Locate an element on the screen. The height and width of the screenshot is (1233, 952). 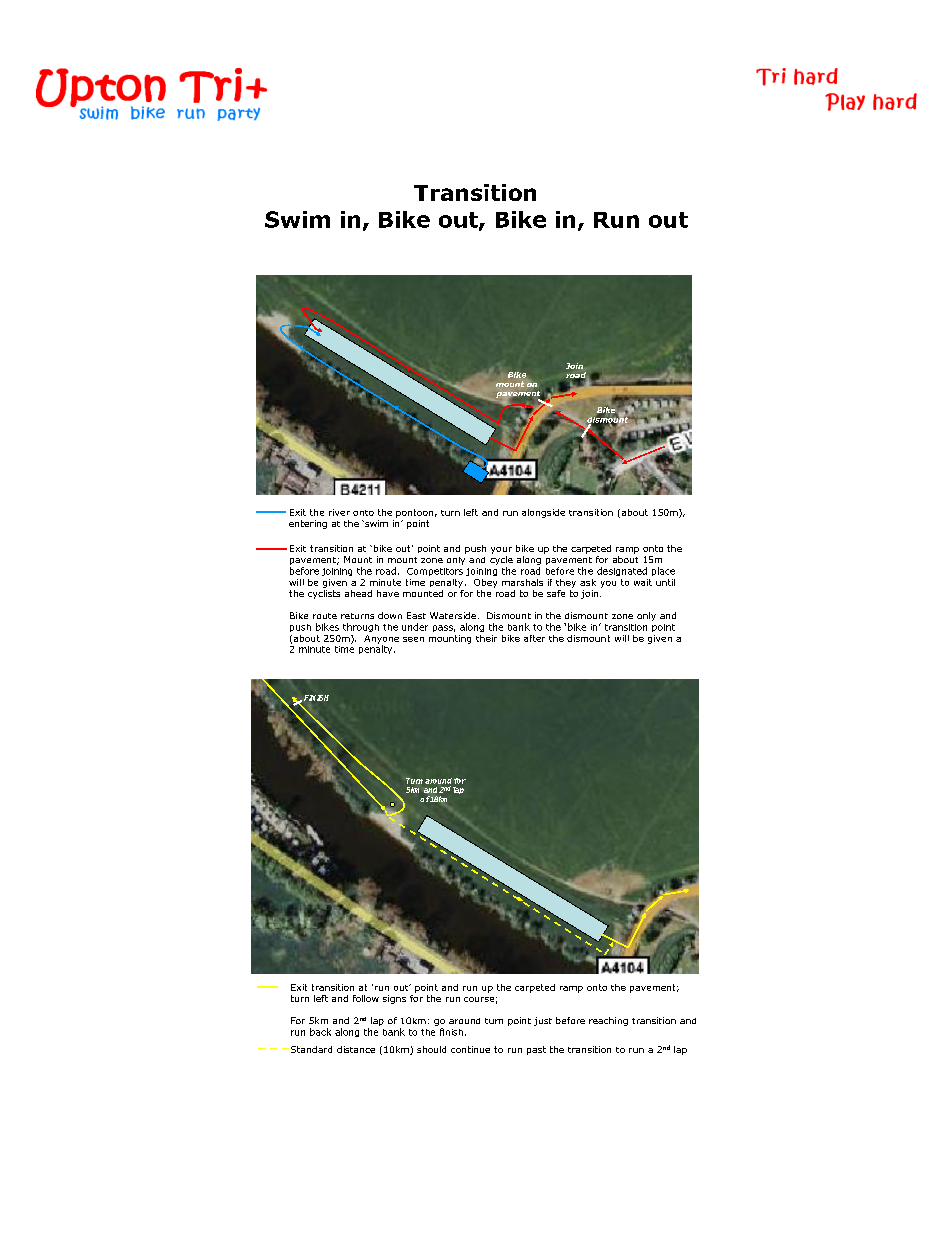
distance is located at coordinates (356, 1049).
